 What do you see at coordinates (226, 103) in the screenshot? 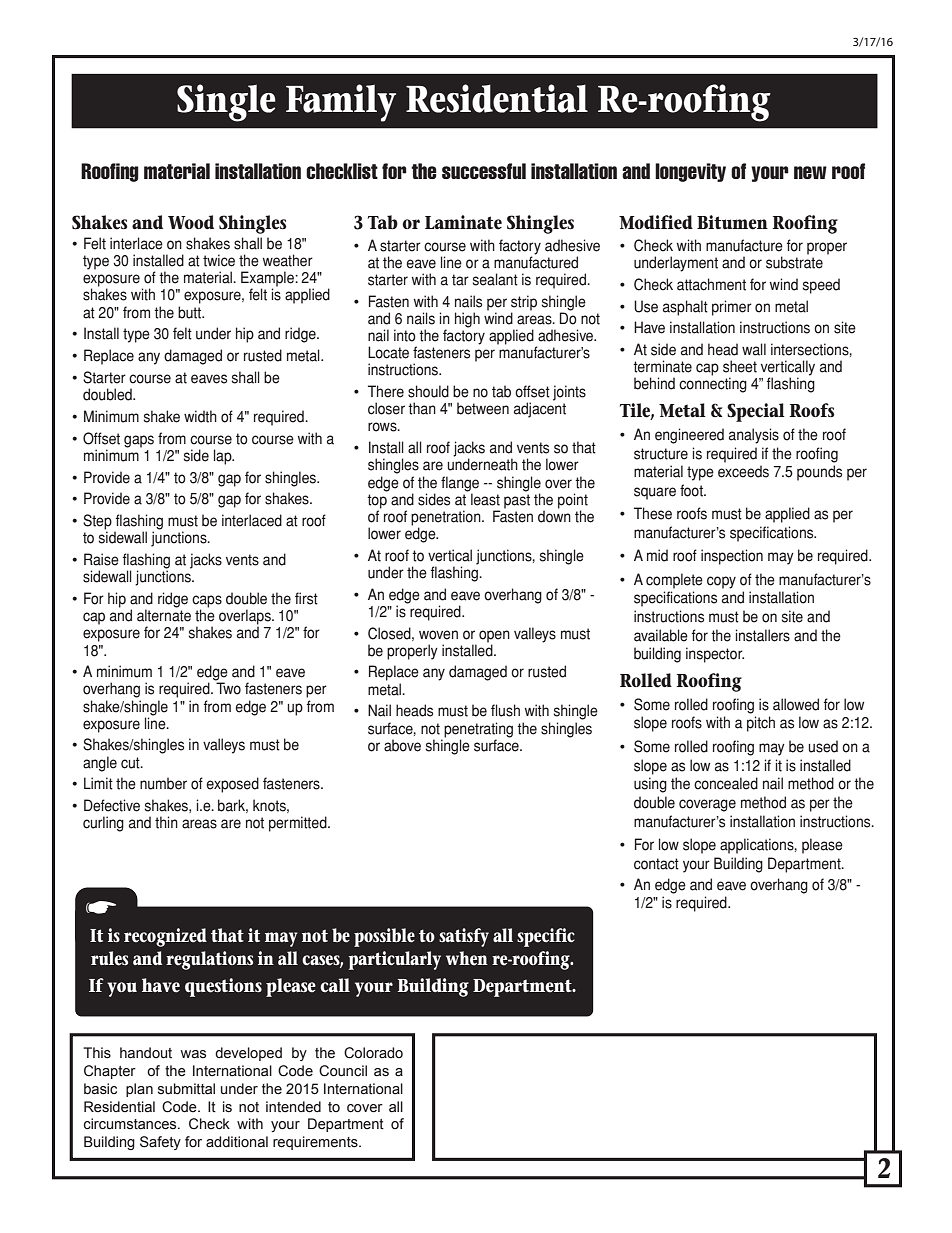
I see `Single` at bounding box center [226, 103].
